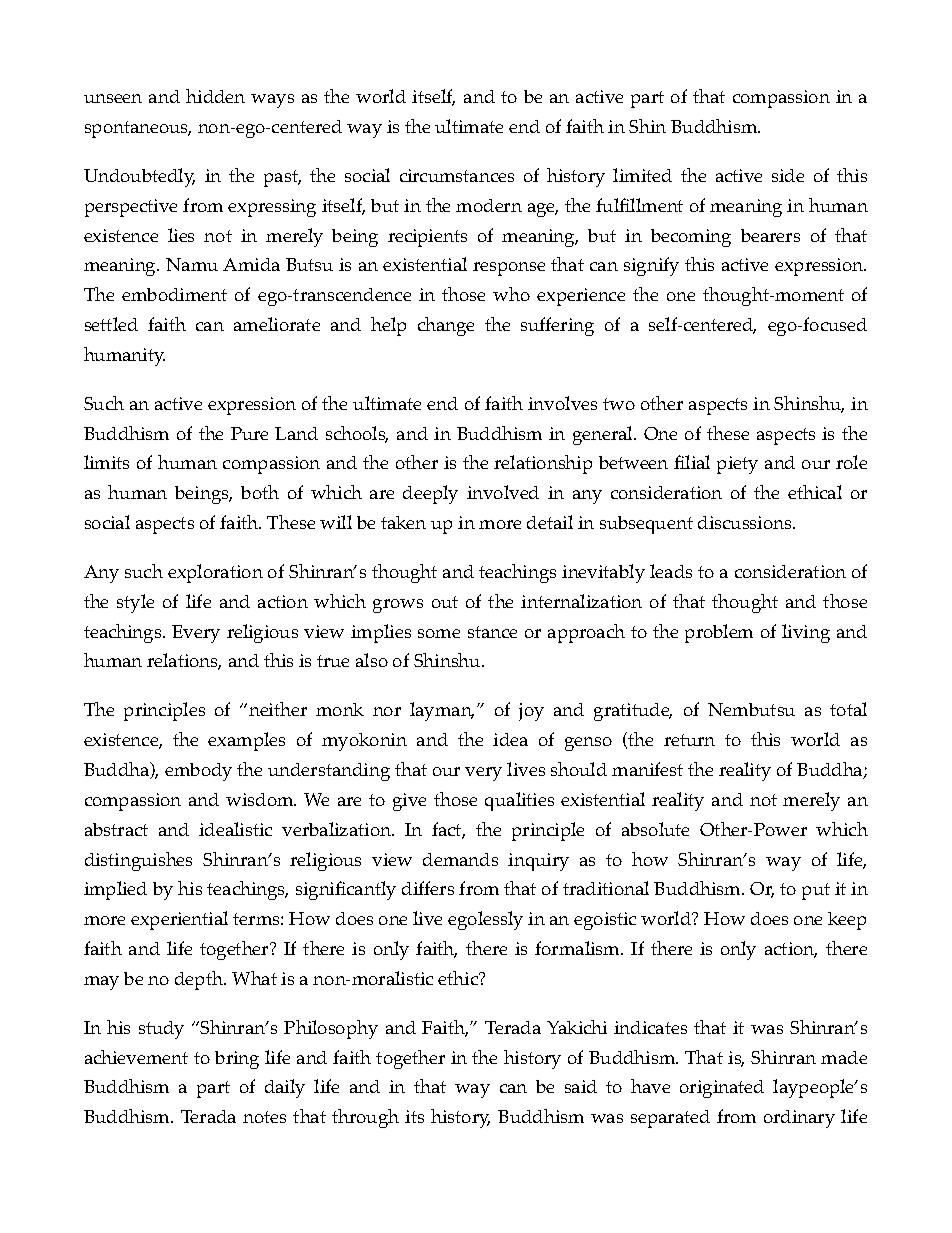 This document has width=952, height=1233. I want to click on originated, so click(722, 1089).
